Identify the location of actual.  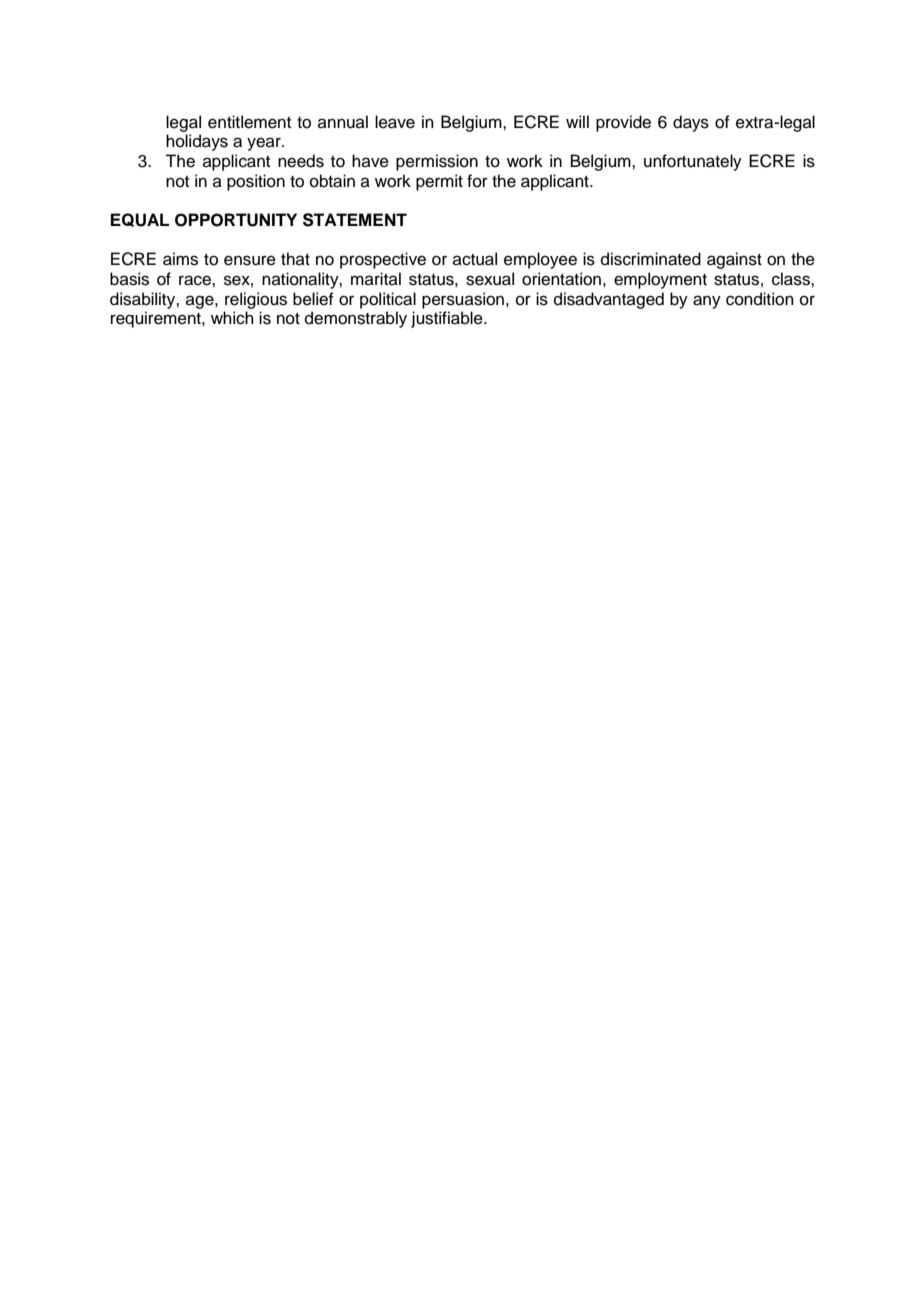
(475, 259).
